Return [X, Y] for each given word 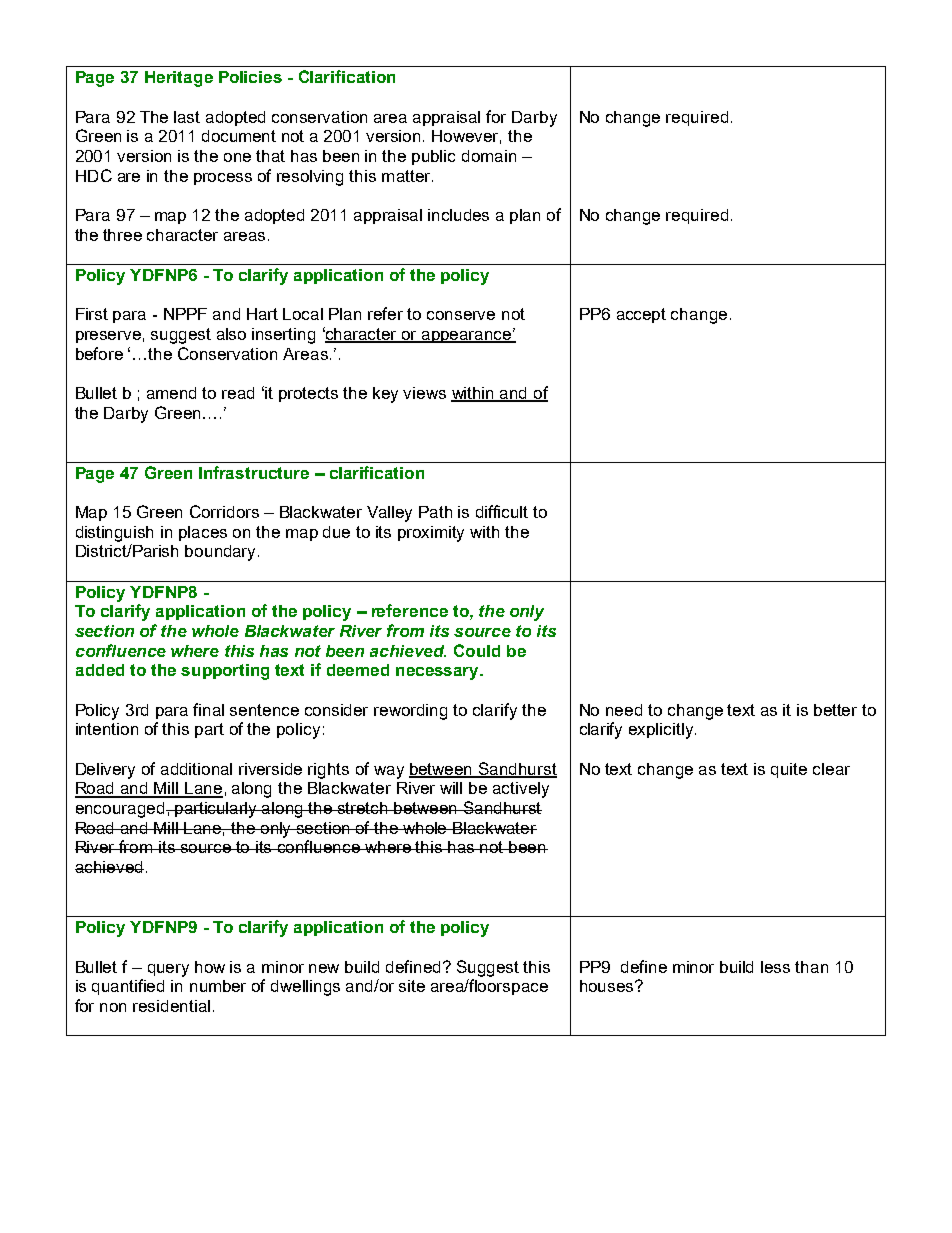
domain [489, 156]
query [168, 970]
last [187, 117]
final [208, 709]
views [424, 393]
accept [641, 315]
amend [171, 393]
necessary [438, 673]
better [835, 710]
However [466, 137]
